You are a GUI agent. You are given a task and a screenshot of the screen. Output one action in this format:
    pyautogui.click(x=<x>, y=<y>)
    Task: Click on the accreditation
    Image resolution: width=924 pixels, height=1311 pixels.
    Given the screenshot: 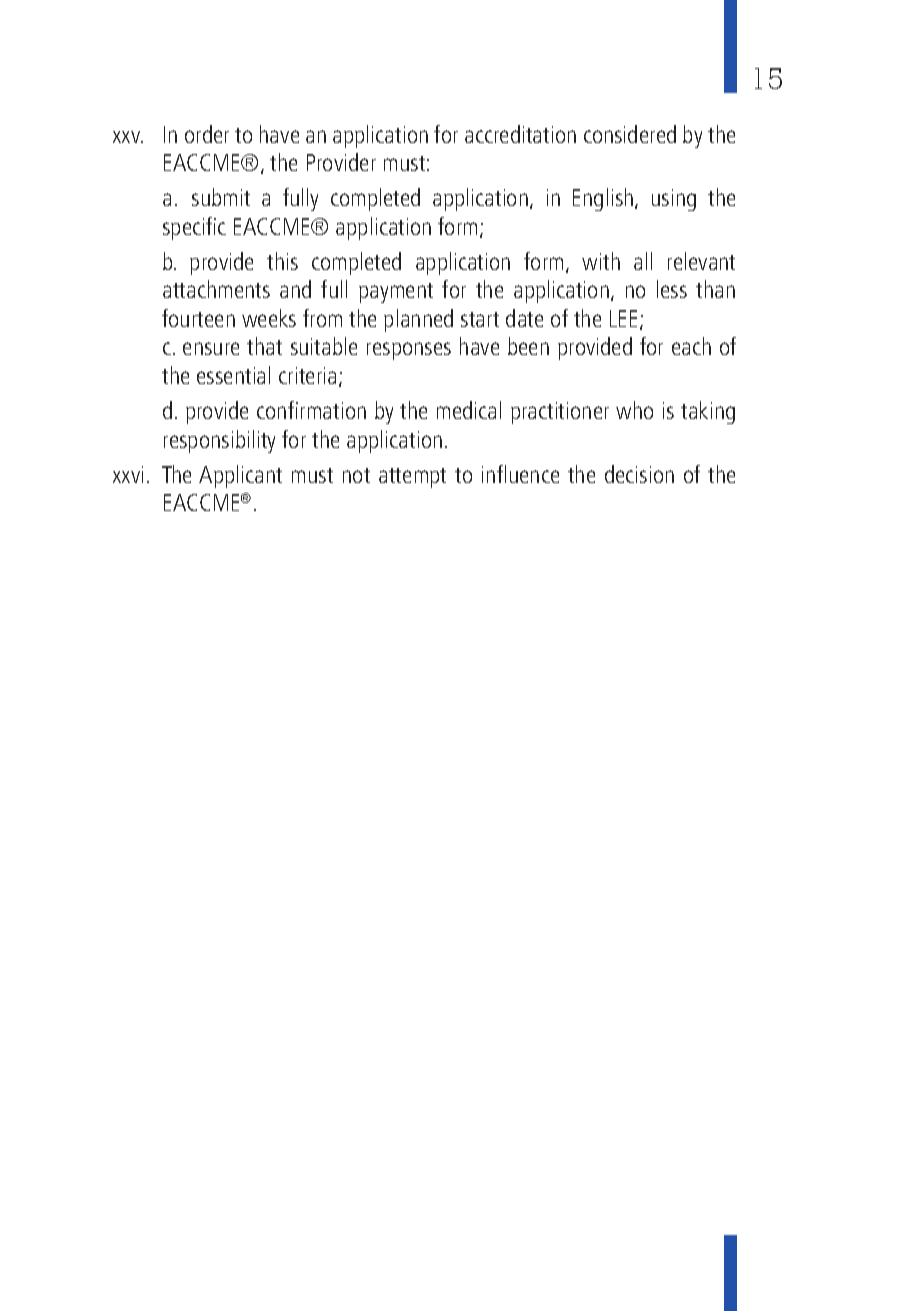 What is the action you would take?
    pyautogui.click(x=520, y=134)
